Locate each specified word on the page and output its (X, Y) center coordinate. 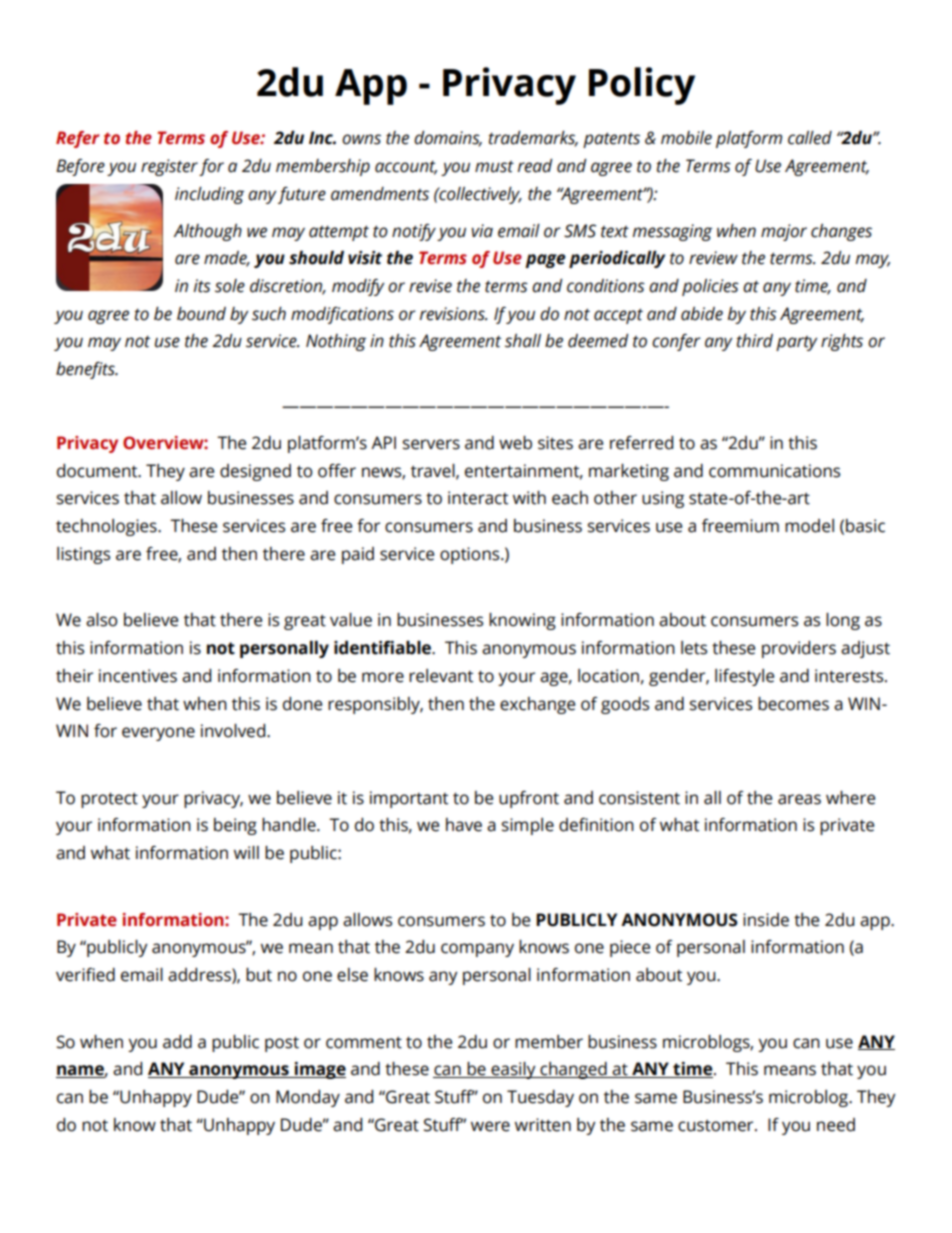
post (282, 1044)
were (490, 1126)
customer (717, 1126)
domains (448, 139)
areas (799, 799)
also (101, 620)
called (810, 138)
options (471, 555)
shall (523, 341)
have (464, 825)
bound (201, 314)
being (235, 826)
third (755, 341)
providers (799, 649)
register (169, 167)
